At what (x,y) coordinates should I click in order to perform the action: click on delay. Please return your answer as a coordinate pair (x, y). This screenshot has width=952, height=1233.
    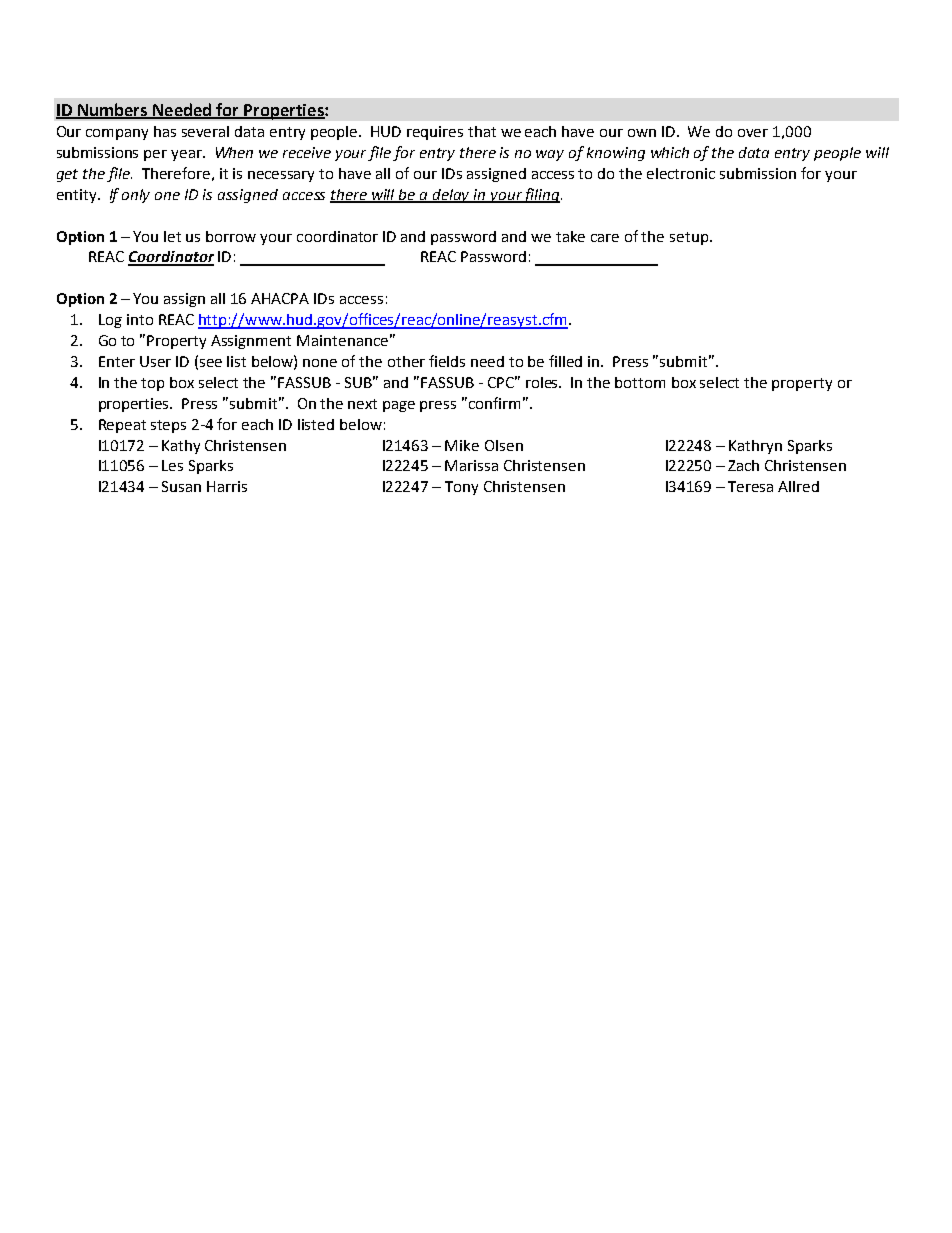
    Looking at the image, I should click on (452, 196).
